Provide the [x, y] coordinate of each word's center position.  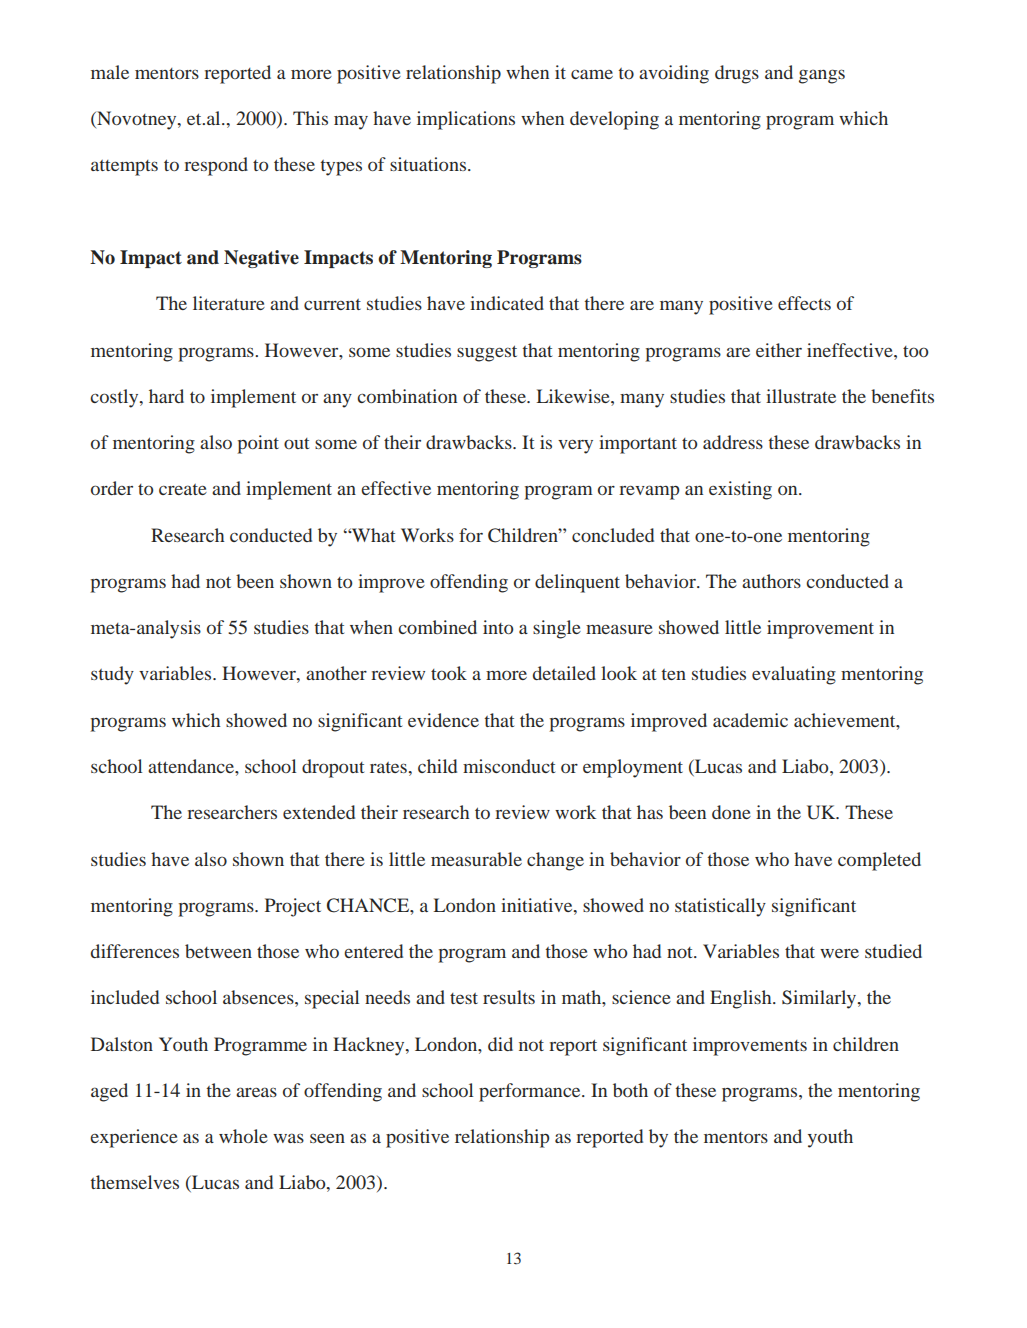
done [731, 812]
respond [216, 166]
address [733, 442]
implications [466, 120]
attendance [192, 766]
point [258, 444]
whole [243, 1136]
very [575, 446]
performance [531, 1092]
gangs [822, 76]
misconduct [509, 766]
